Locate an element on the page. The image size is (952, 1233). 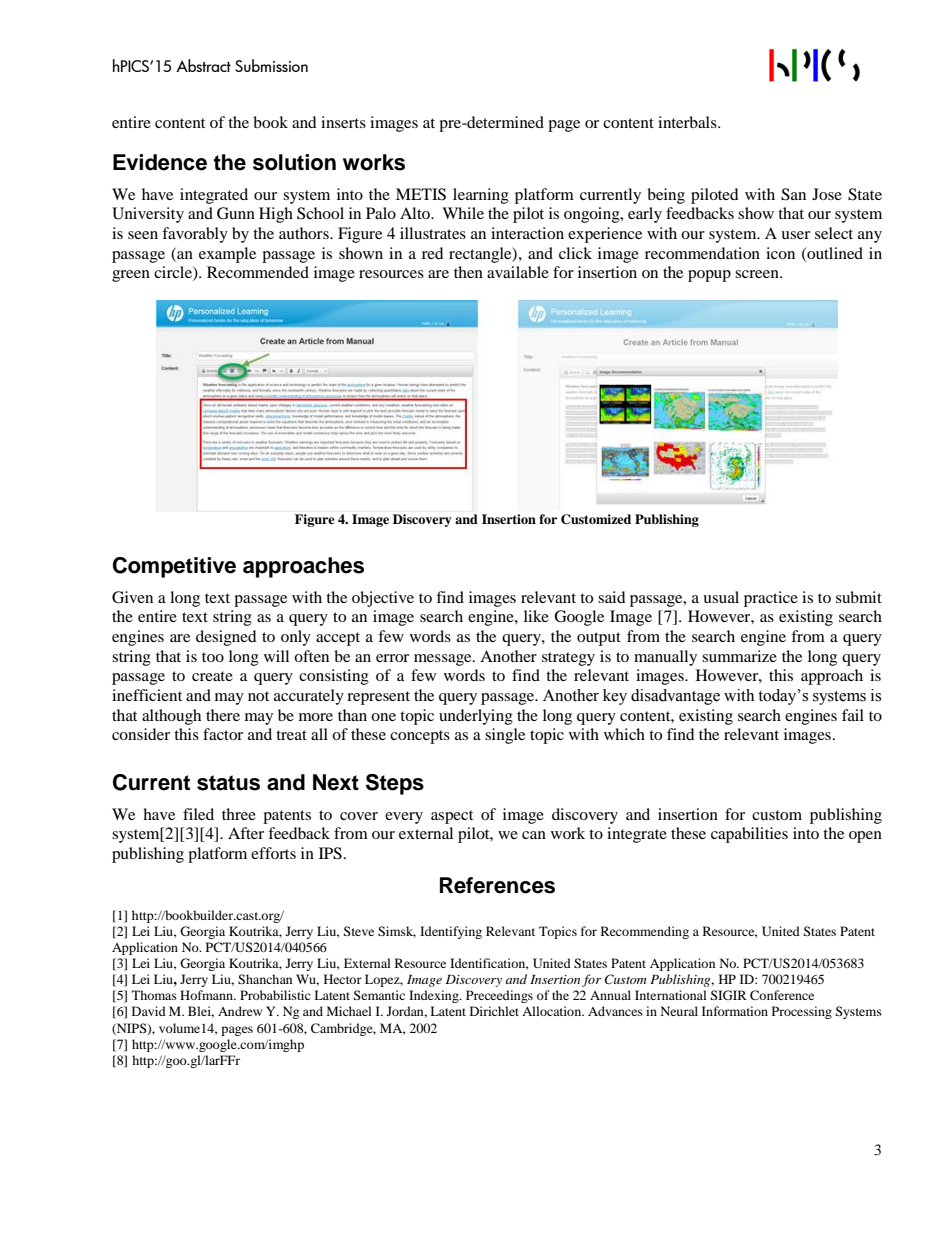
like is located at coordinates (536, 616).
